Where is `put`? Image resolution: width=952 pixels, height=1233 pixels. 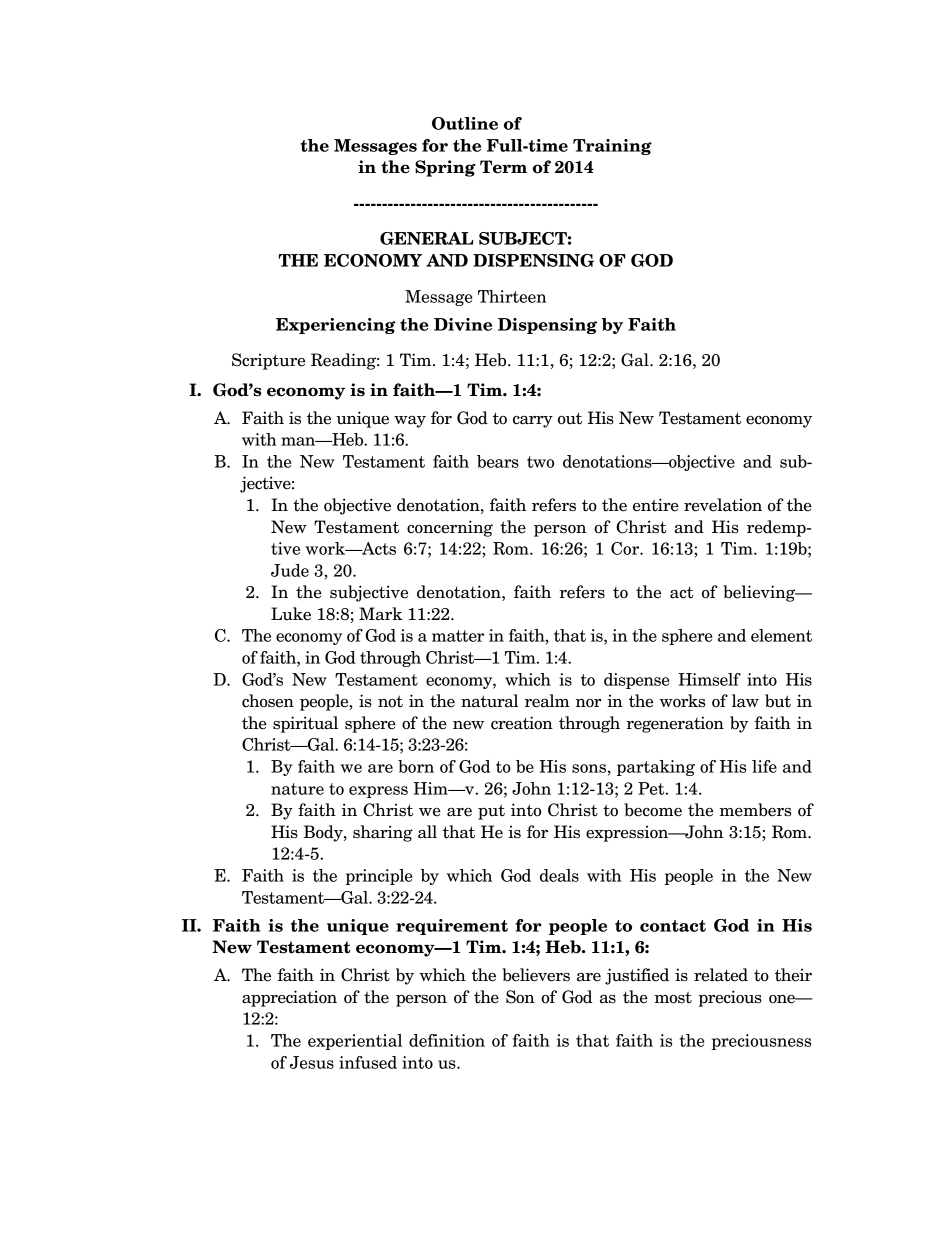
put is located at coordinates (491, 812).
